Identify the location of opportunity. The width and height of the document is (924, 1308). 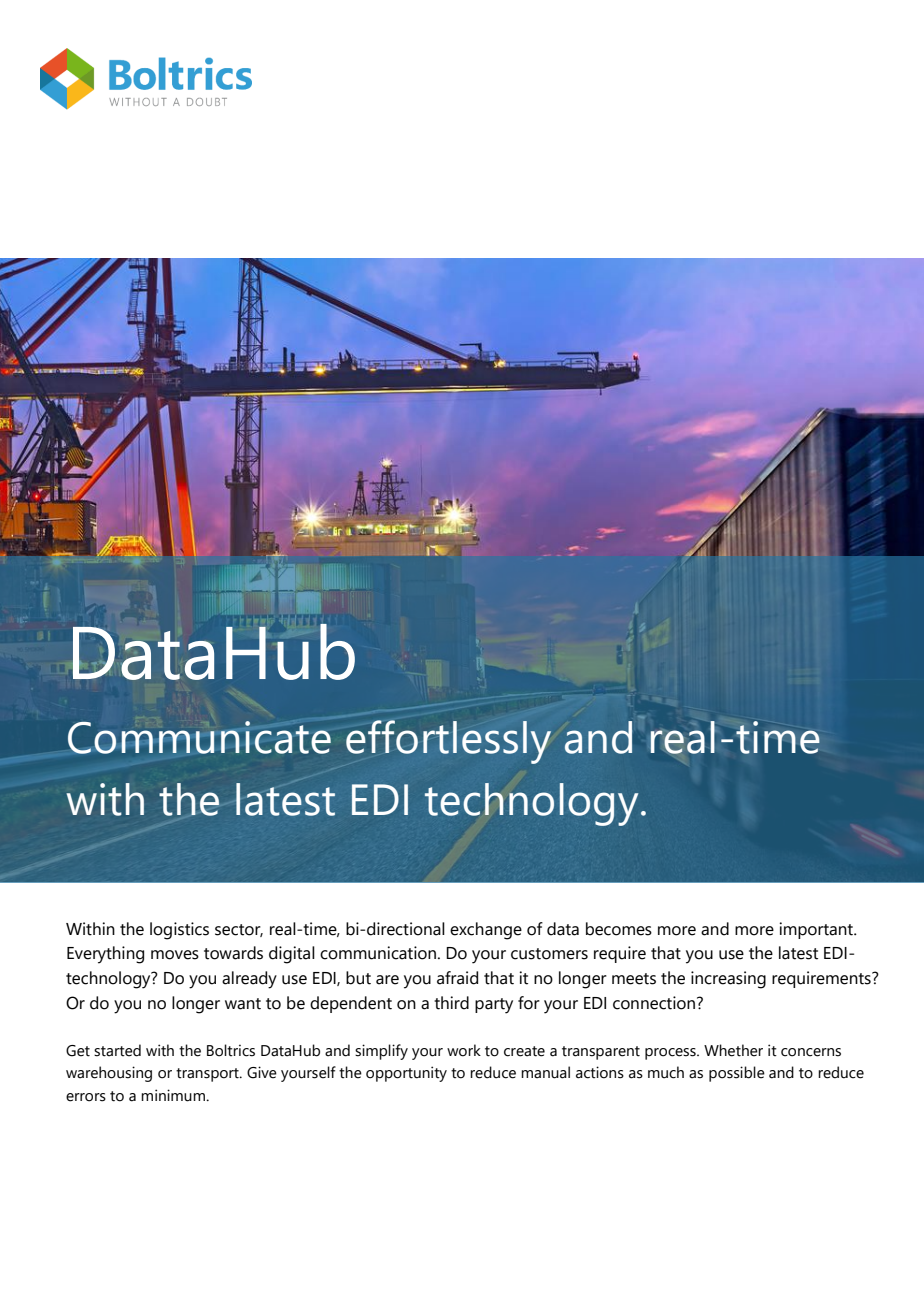
(406, 1074).
